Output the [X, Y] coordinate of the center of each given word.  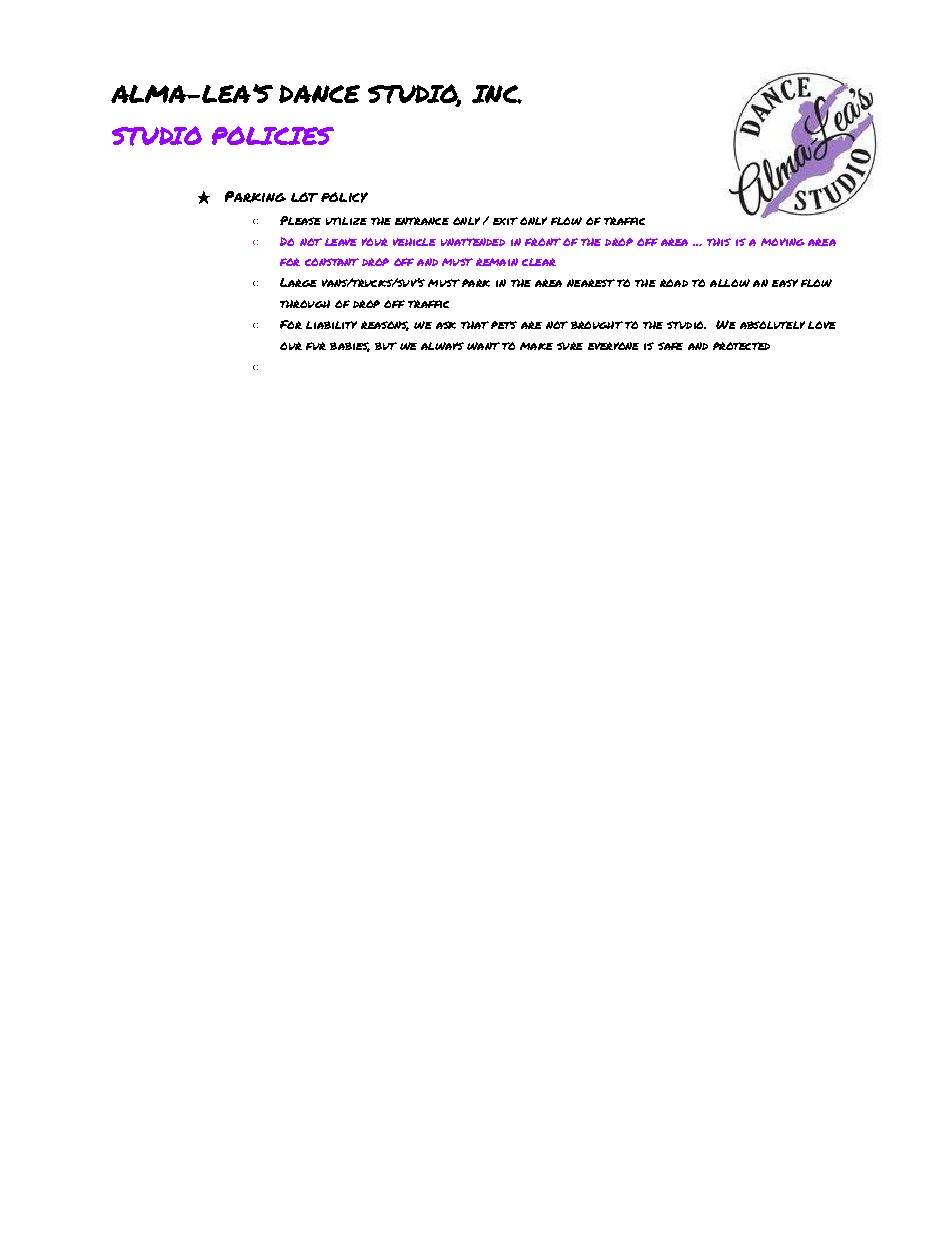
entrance [422, 221]
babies [350, 347]
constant [332, 262]
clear [539, 262]
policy [344, 197]
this [719, 242]
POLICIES [273, 135]
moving [783, 242]
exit [505, 221]
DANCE [319, 94]
